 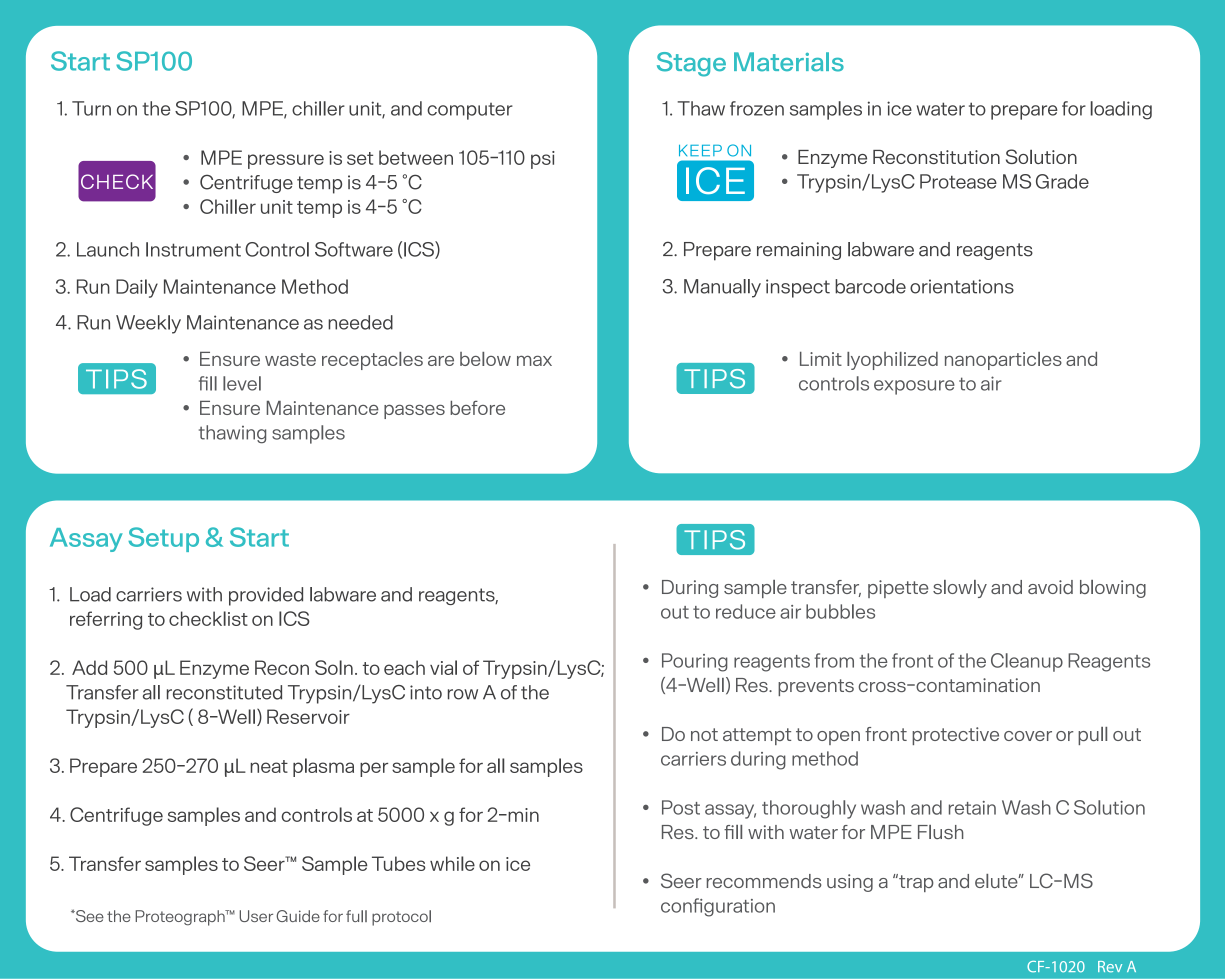 I want to click on User, so click(x=256, y=916).
